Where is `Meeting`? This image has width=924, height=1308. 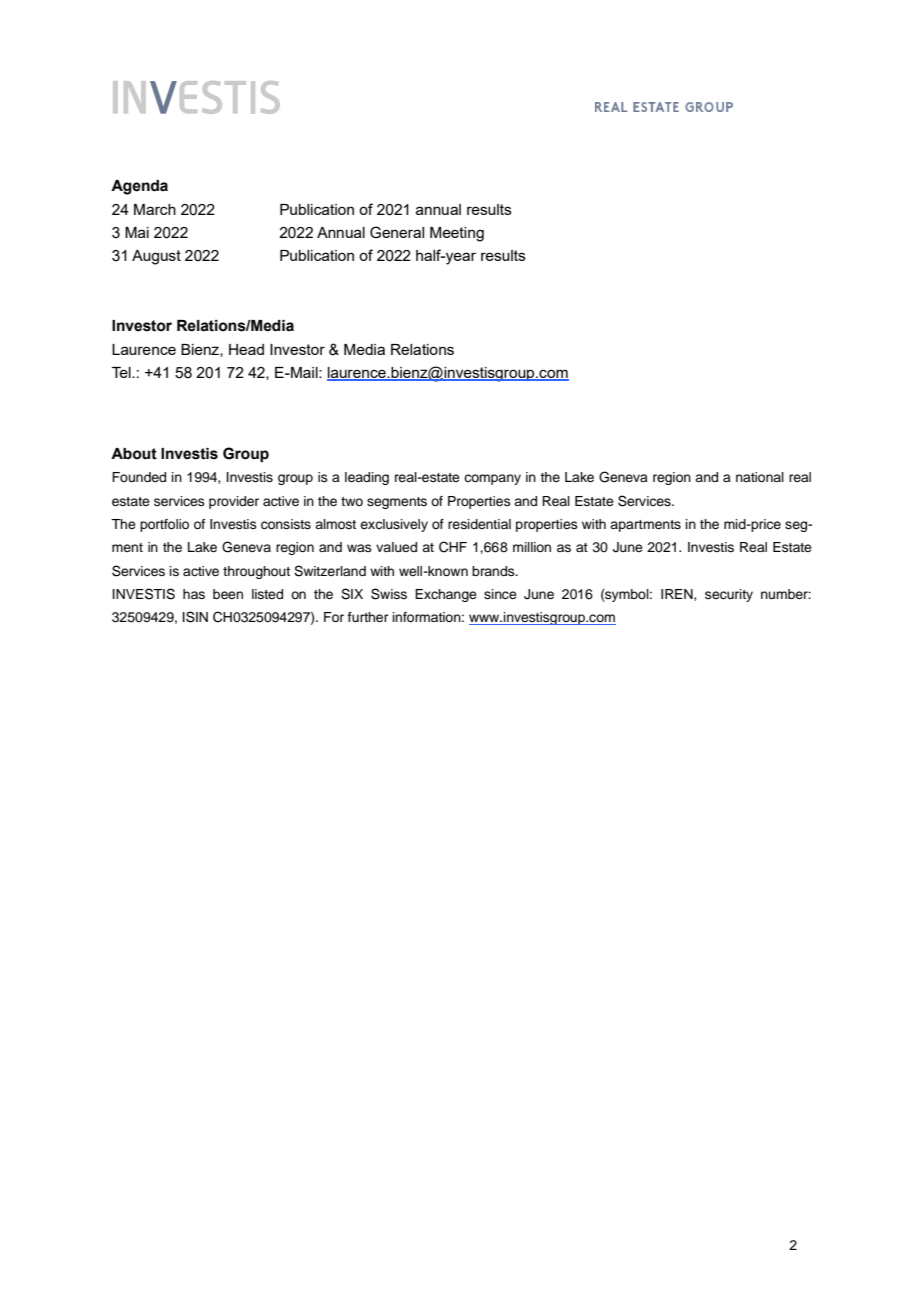 Meeting is located at coordinates (457, 234).
